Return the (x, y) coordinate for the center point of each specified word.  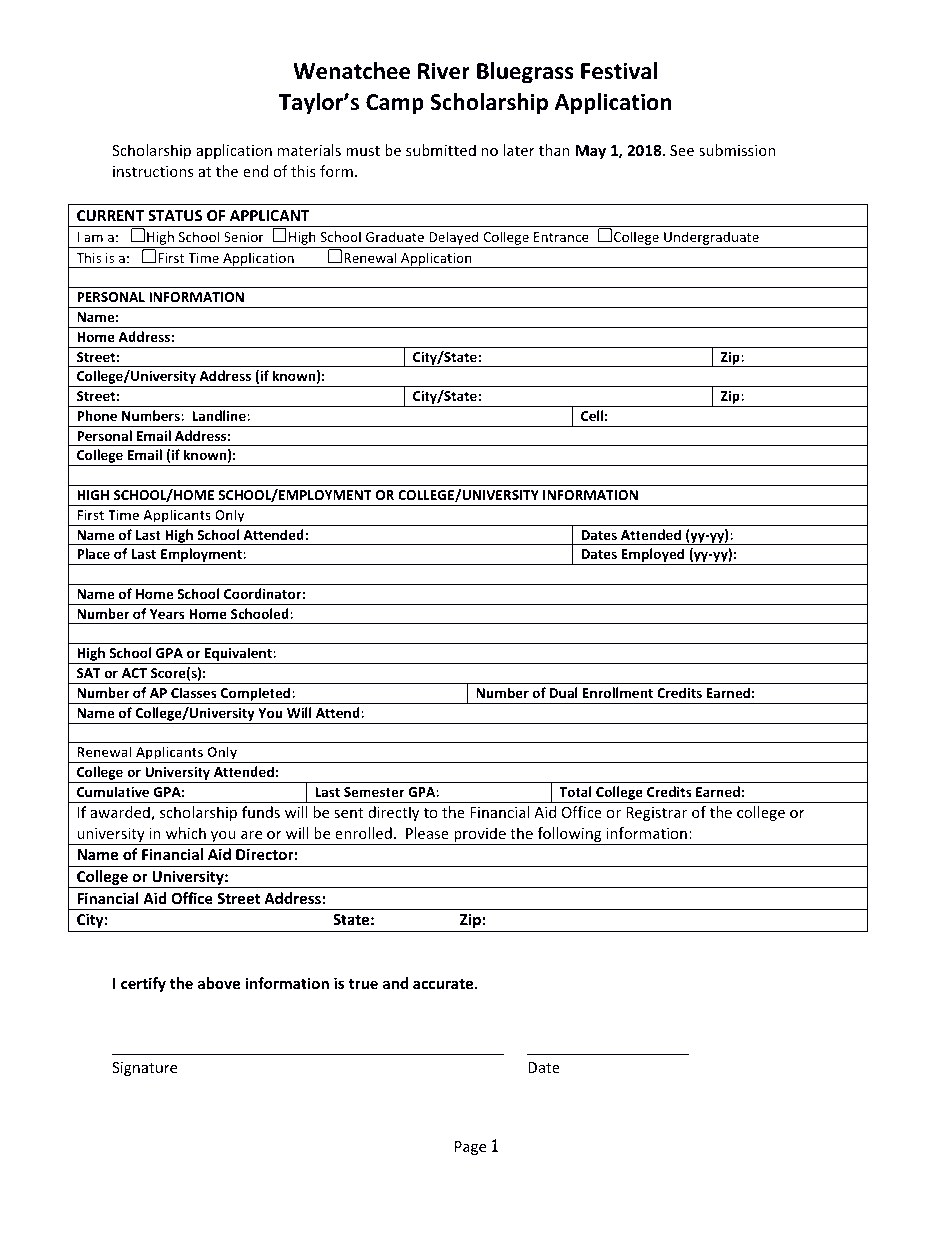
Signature (144, 1069)
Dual (564, 692)
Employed (653, 556)
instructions (153, 171)
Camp (395, 104)
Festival (619, 71)
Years (167, 614)
